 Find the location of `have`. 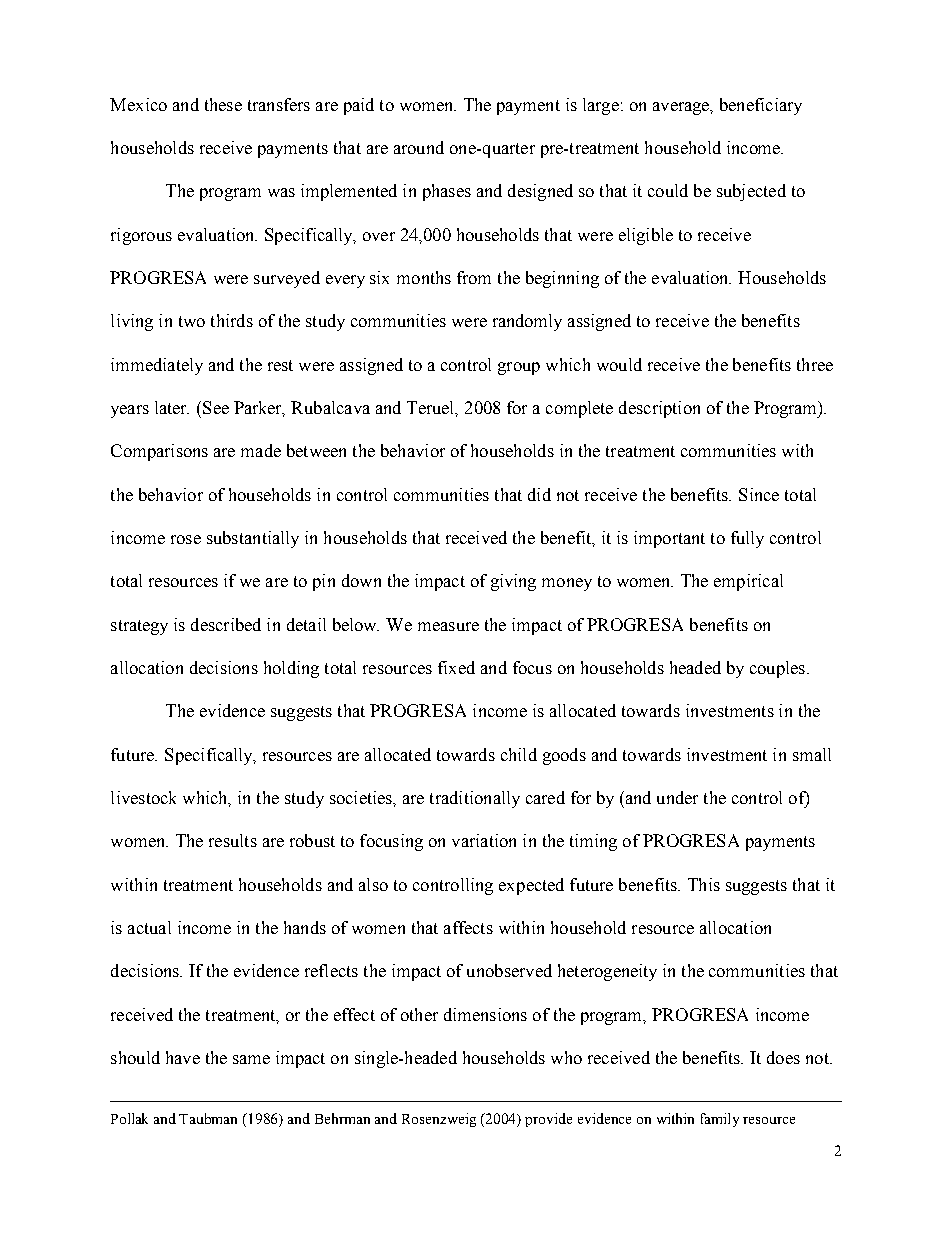

have is located at coordinates (183, 1057).
